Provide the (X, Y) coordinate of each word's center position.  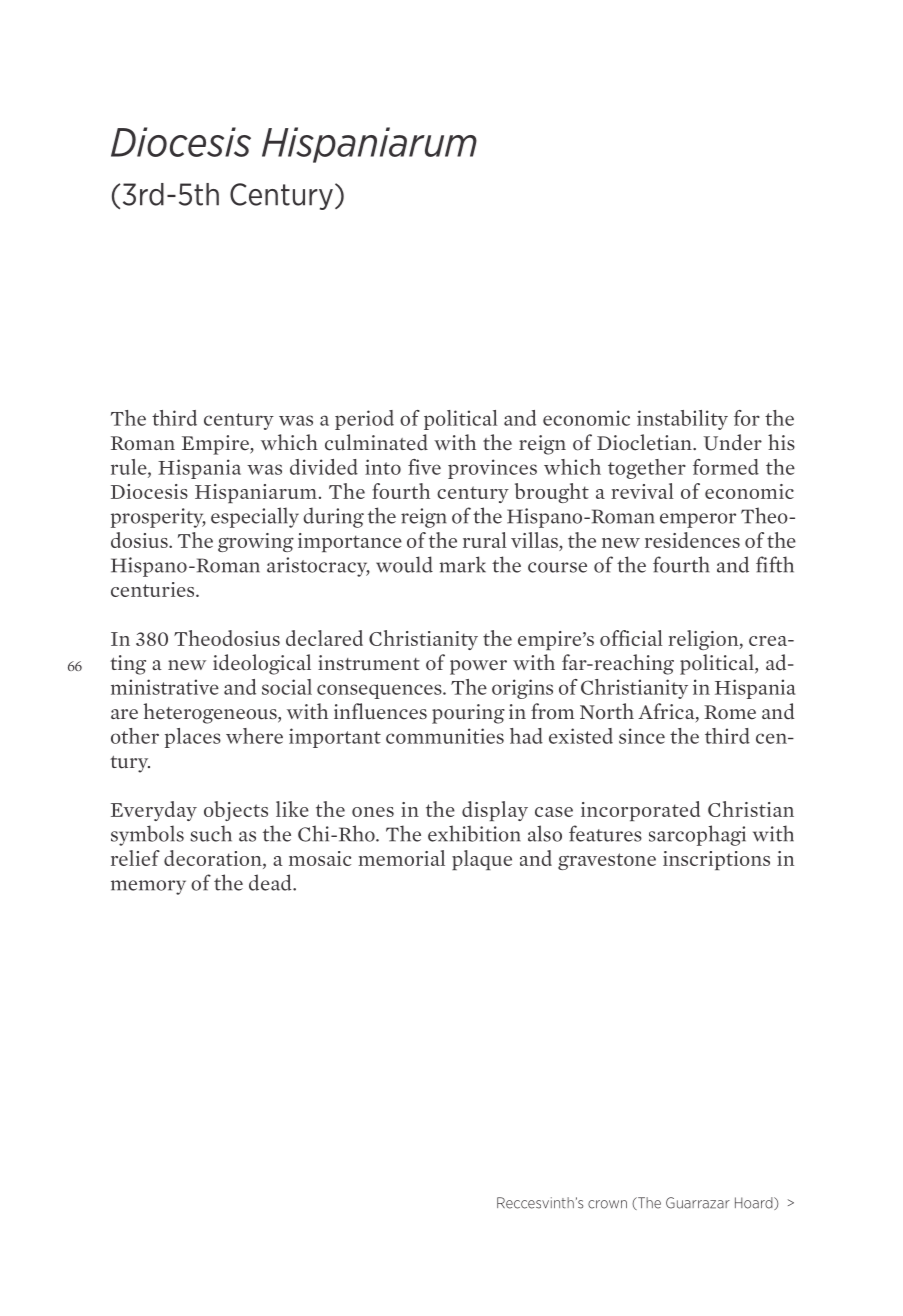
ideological (262, 664)
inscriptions (716, 860)
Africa (667, 712)
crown (607, 1204)
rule (130, 468)
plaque (482, 860)
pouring (468, 714)
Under (733, 442)
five (424, 467)
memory (148, 887)
